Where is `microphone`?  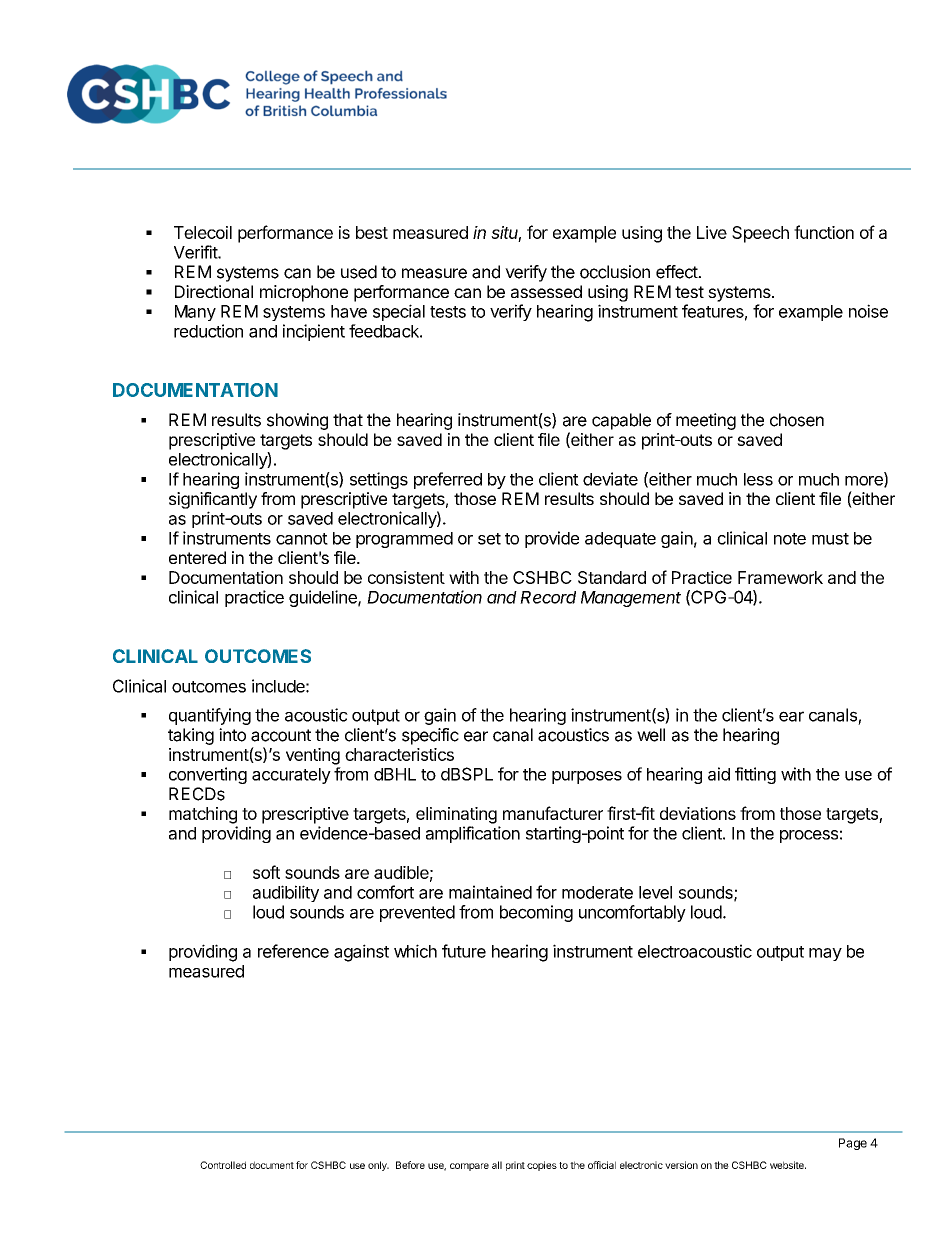 microphone is located at coordinates (304, 293).
